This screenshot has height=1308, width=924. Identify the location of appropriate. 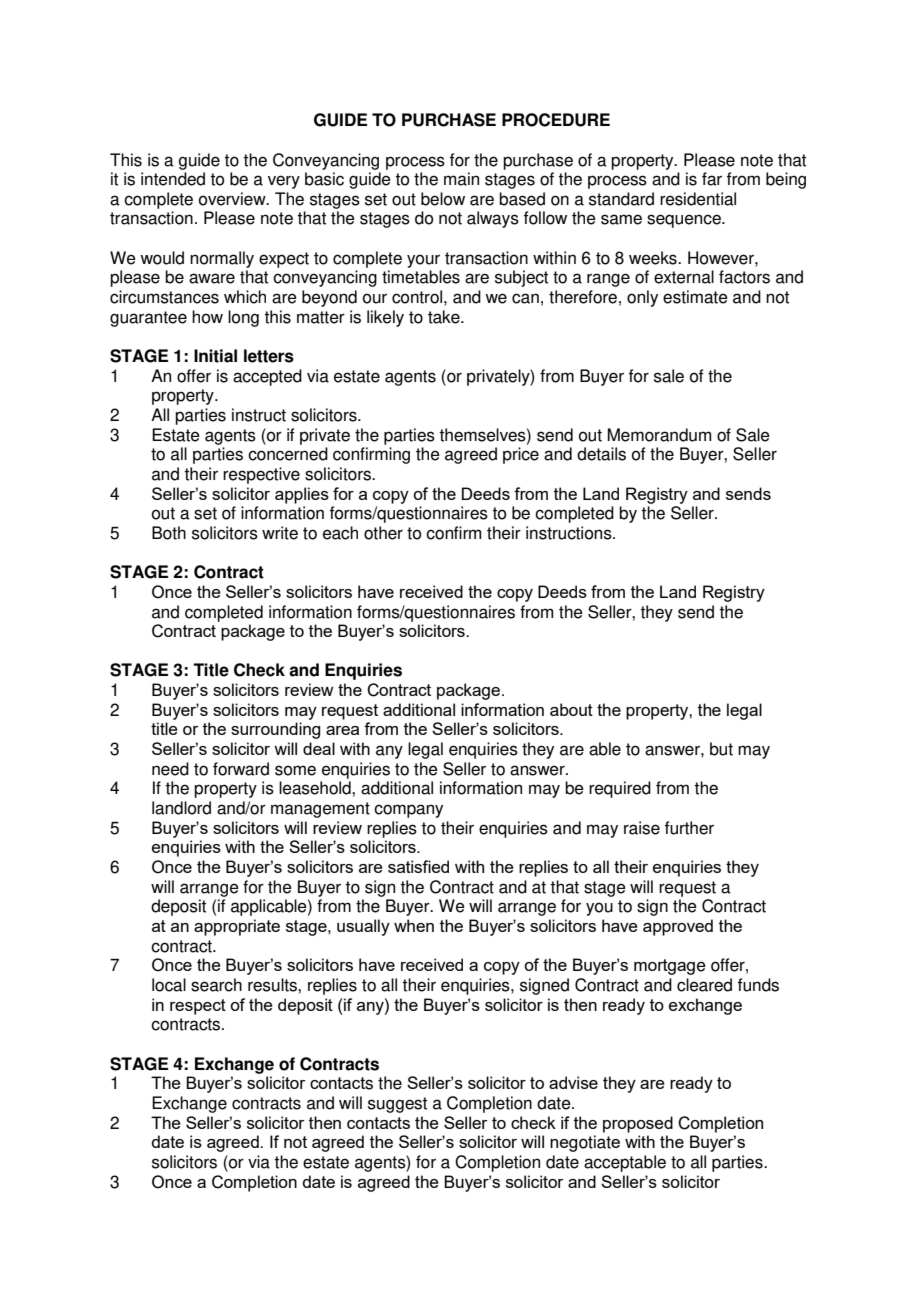
(237, 927).
